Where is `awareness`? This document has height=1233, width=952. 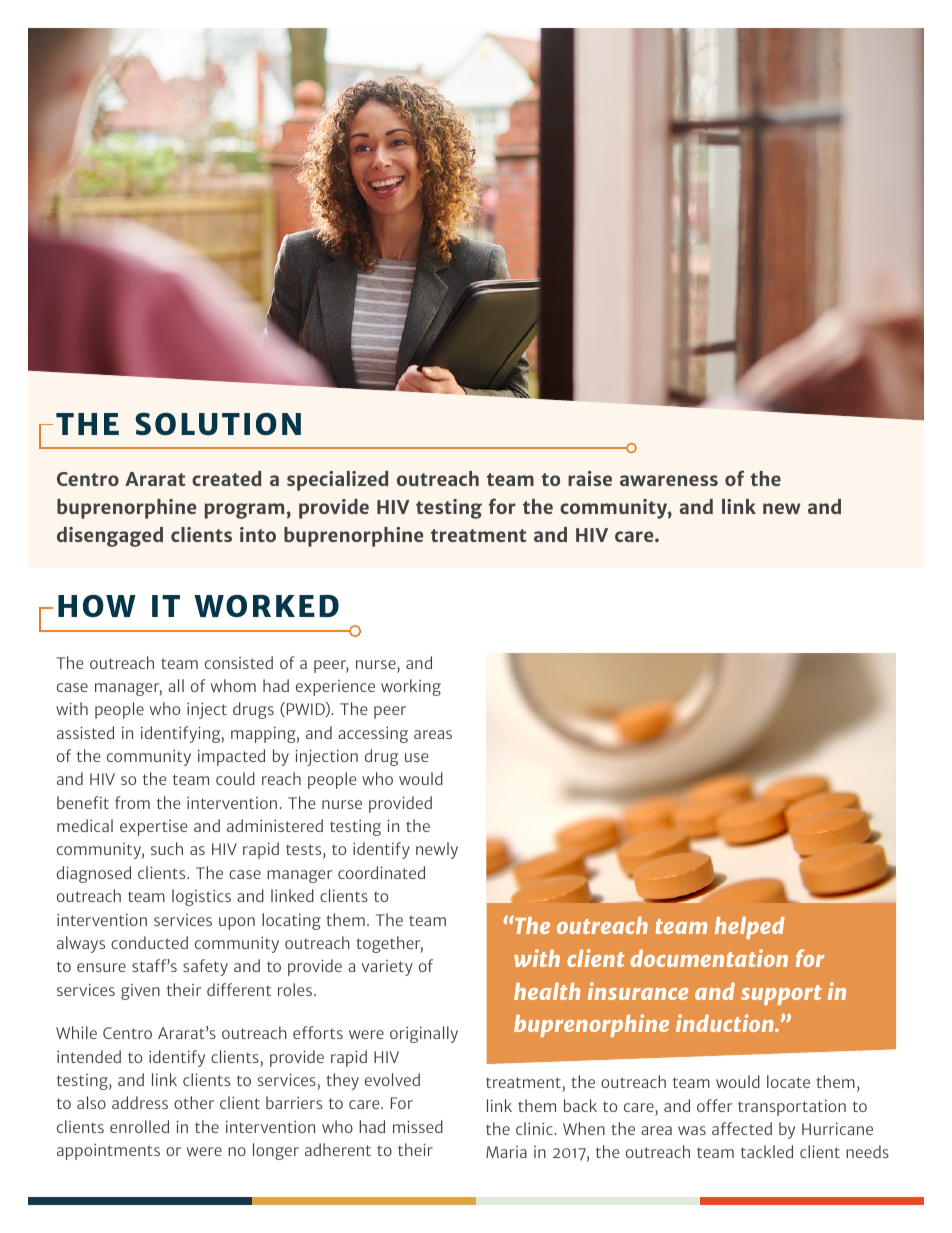
awareness is located at coordinates (669, 480).
